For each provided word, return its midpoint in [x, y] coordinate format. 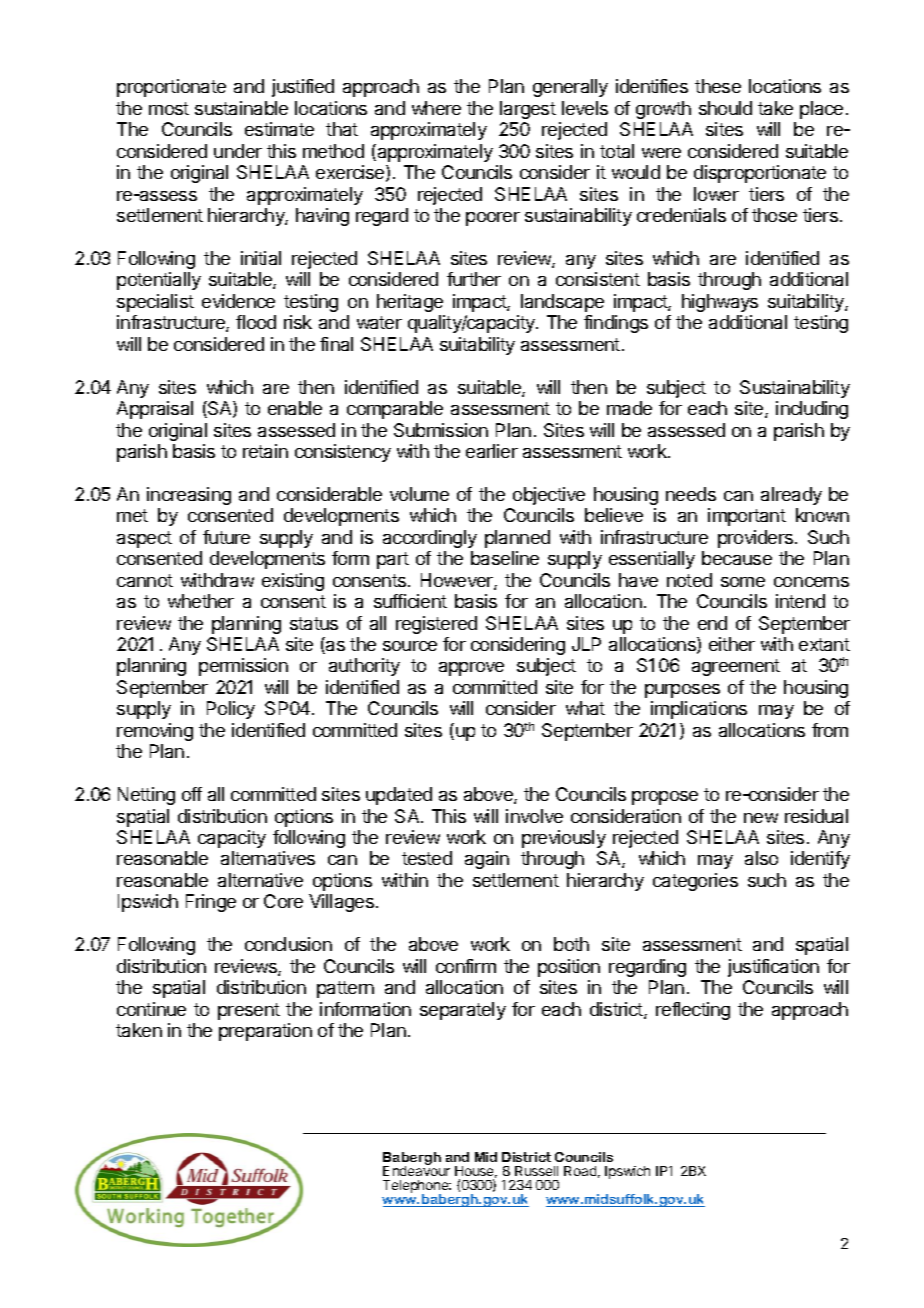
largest [528, 110]
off [192, 794]
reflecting [693, 1011]
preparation [265, 1032]
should [725, 108]
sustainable [241, 108]
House [476, 1172]
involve [534, 816]
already [791, 496]
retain [265, 451]
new [761, 818]
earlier [492, 451]
